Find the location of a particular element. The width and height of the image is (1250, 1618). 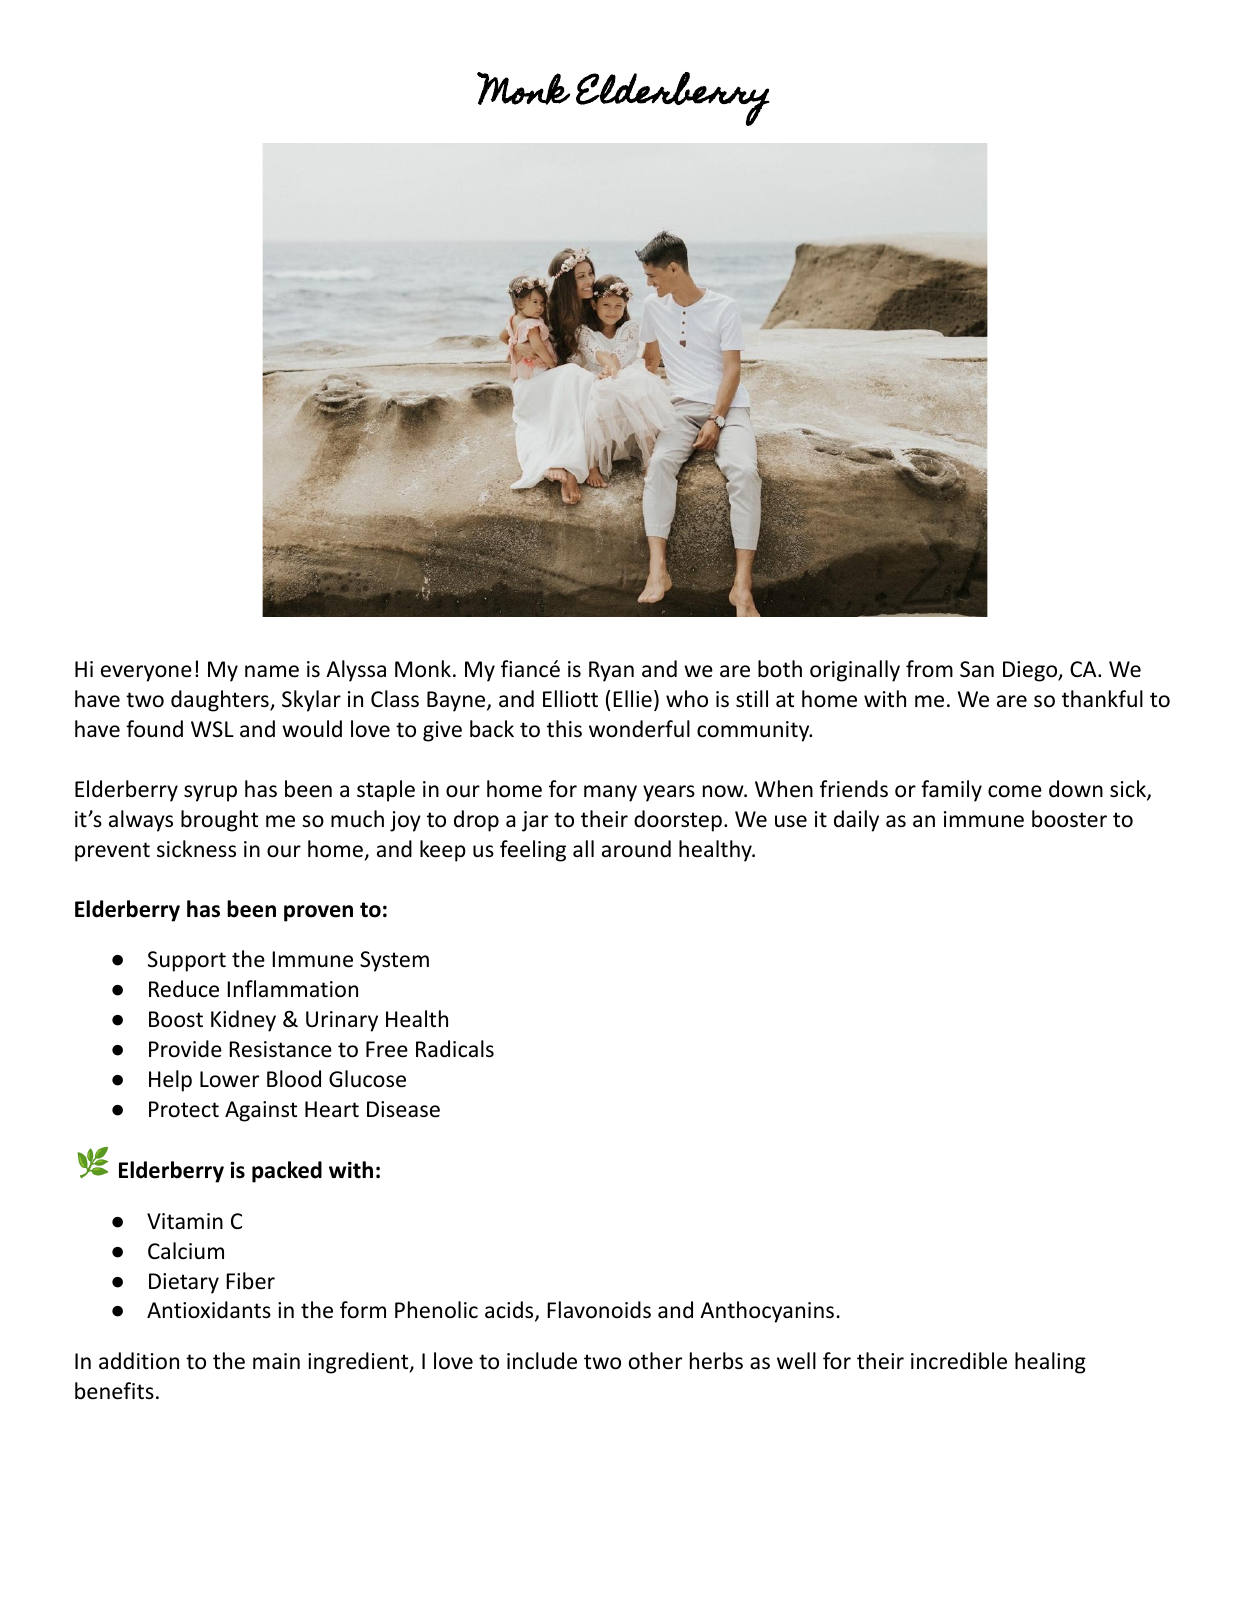

main is located at coordinates (276, 1361).
